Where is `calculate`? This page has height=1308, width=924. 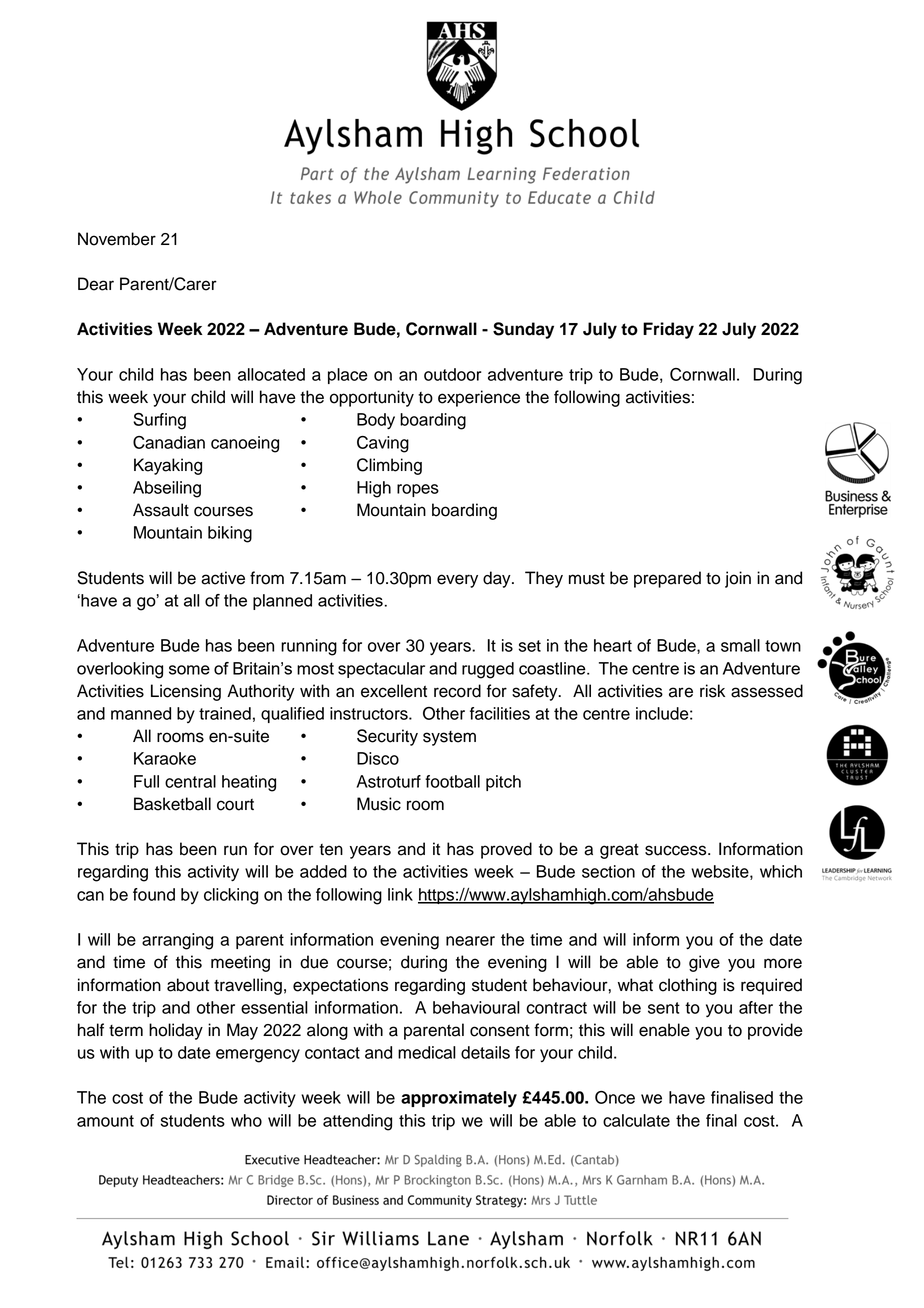
calculate is located at coordinates (636, 1120).
